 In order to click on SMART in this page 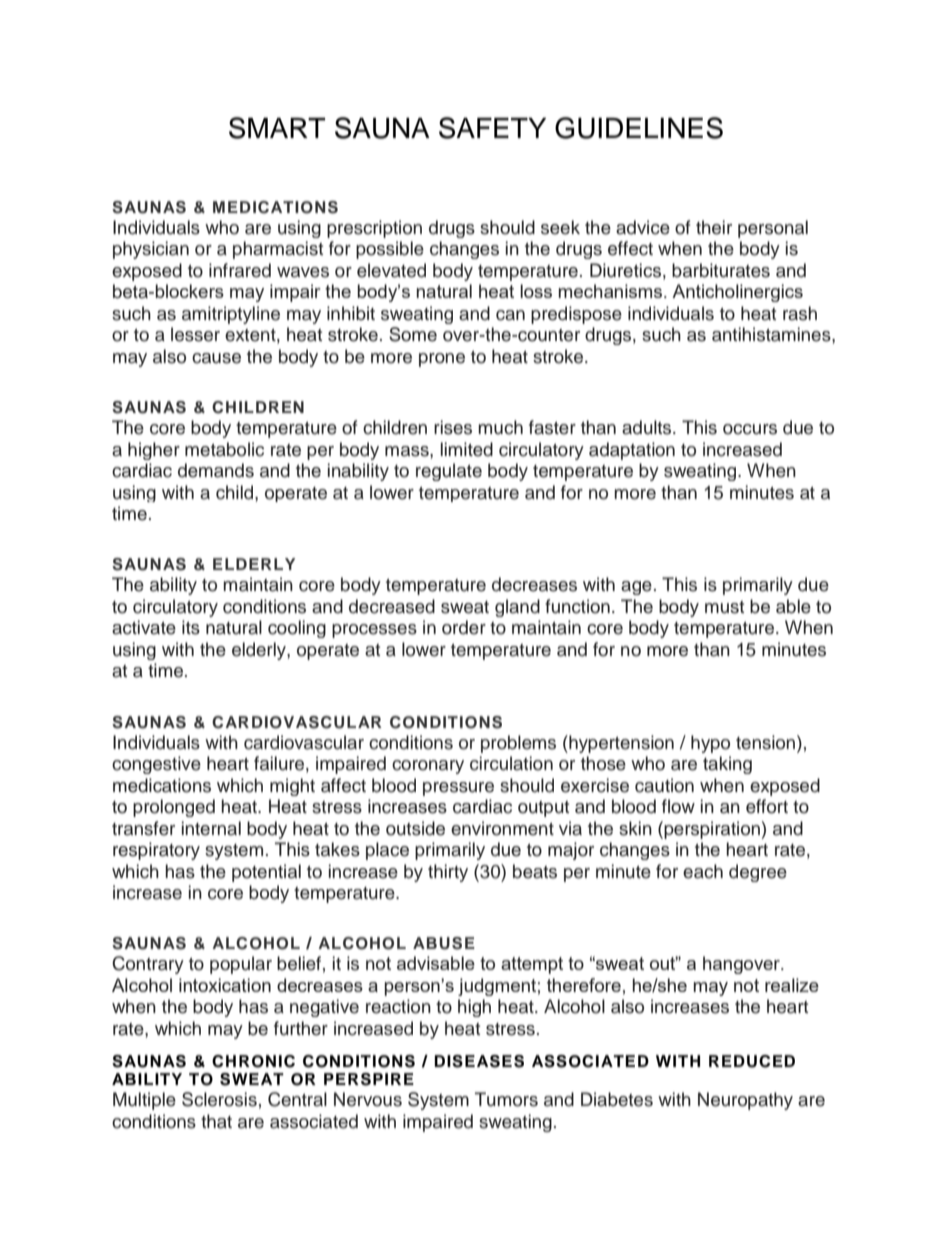, I will do `click(277, 128)`.
